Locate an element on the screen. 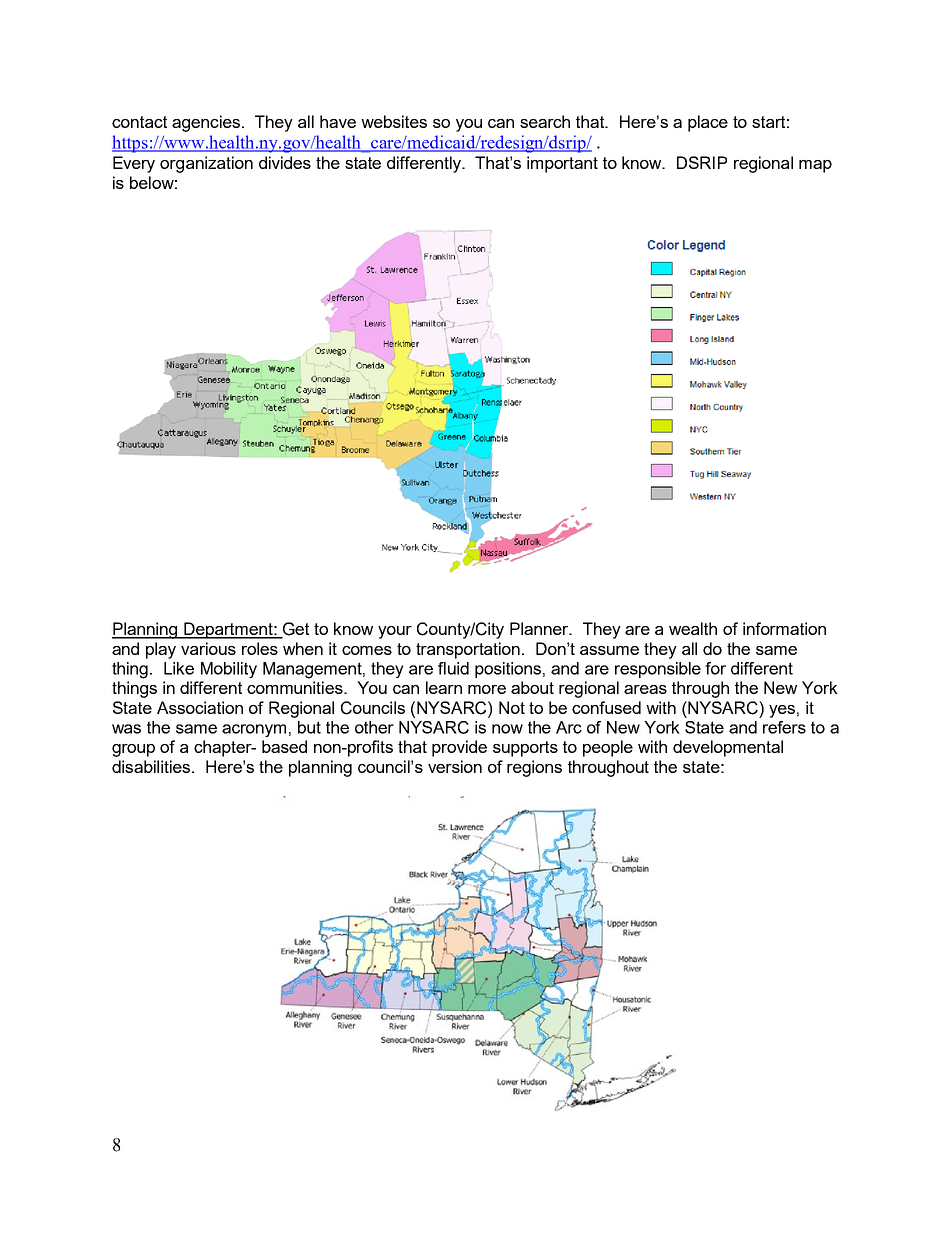 The width and height of the screenshot is (952, 1233). agencies is located at coordinates (206, 123).
